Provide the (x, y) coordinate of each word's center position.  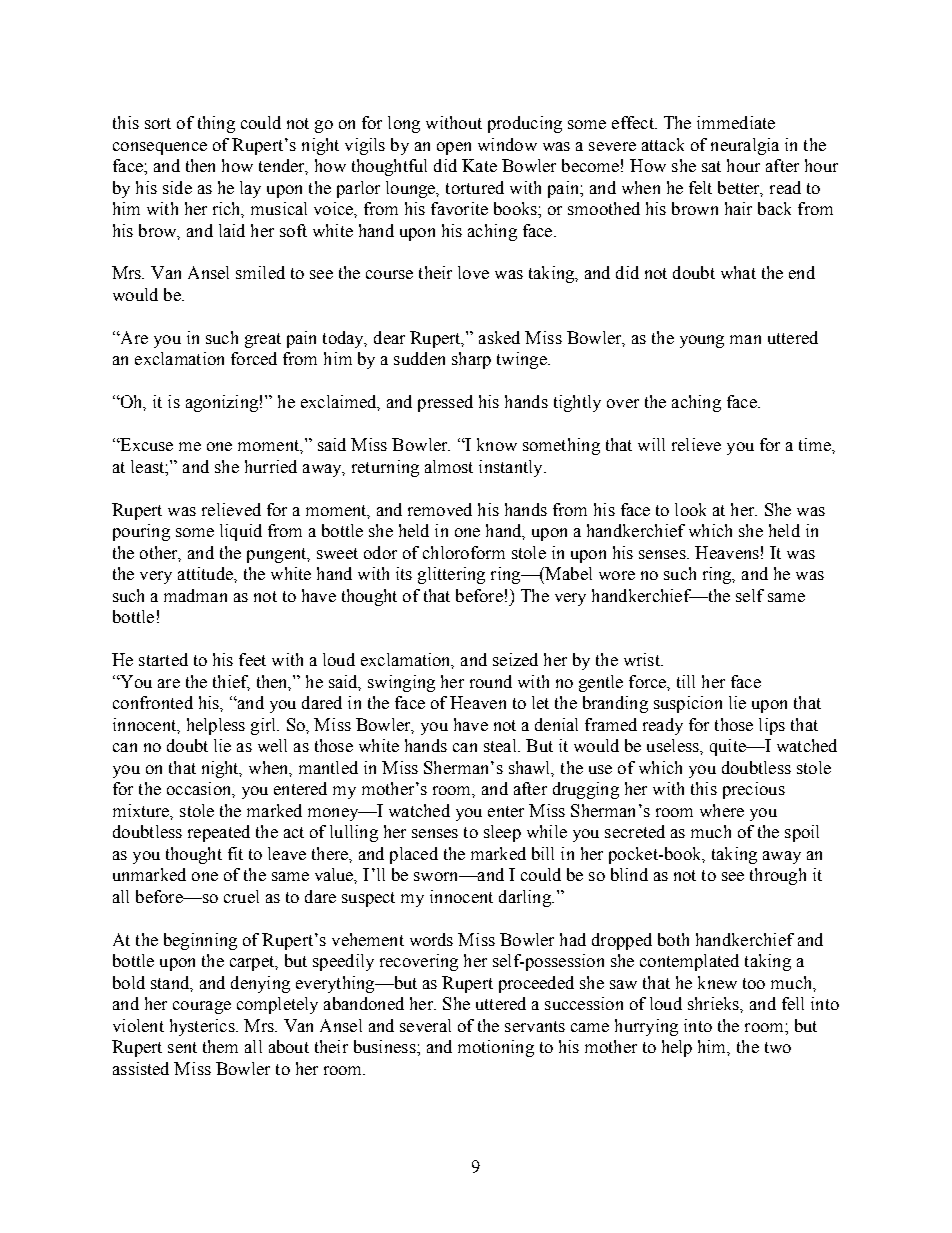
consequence (160, 148)
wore (617, 575)
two (778, 1047)
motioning (496, 1048)
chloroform (464, 552)
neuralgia (745, 146)
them (220, 1046)
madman (195, 595)
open (454, 148)
